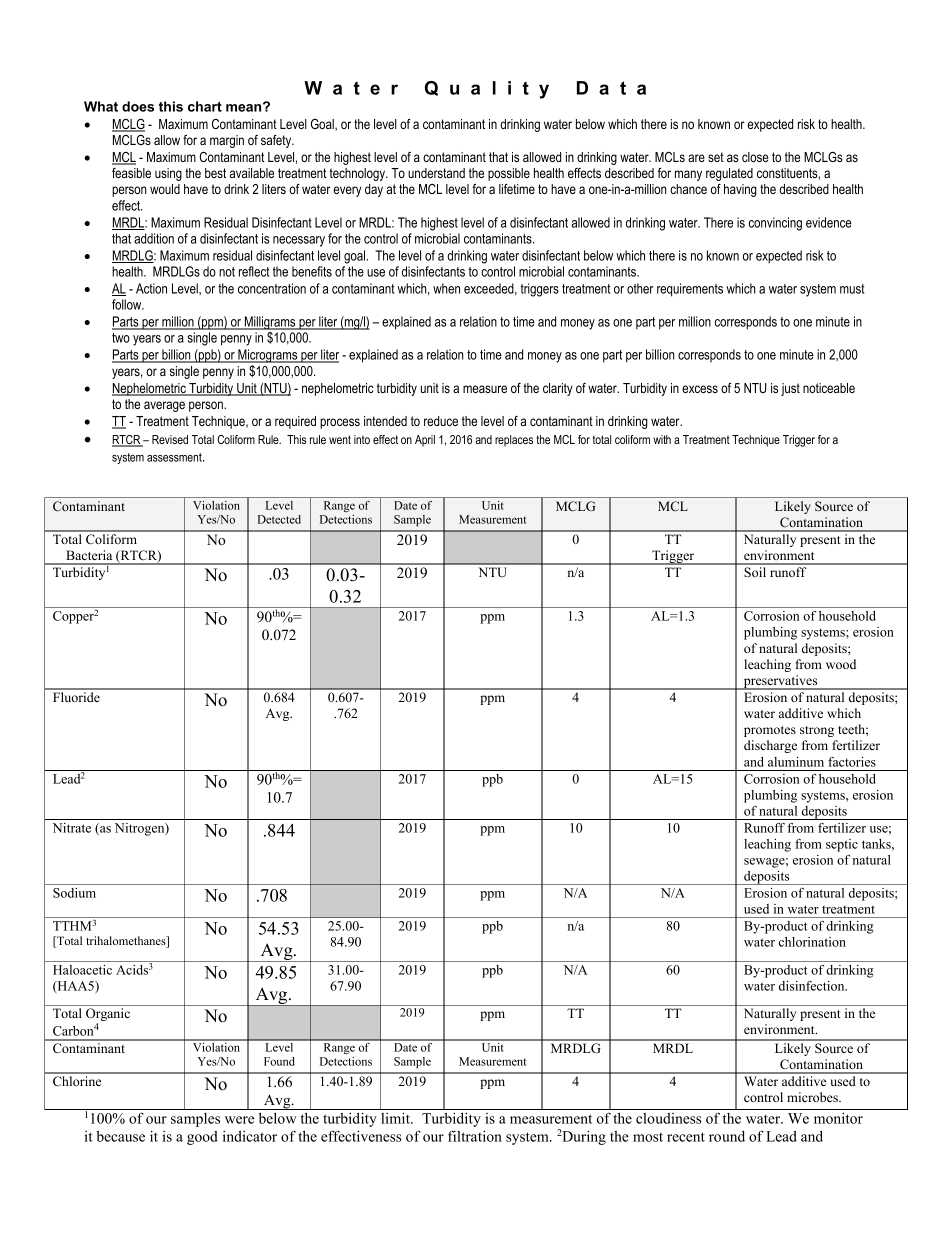 This screenshot has width=952, height=1233. What do you see at coordinates (279, 519) in the screenshot?
I see `Detected` at bounding box center [279, 519].
